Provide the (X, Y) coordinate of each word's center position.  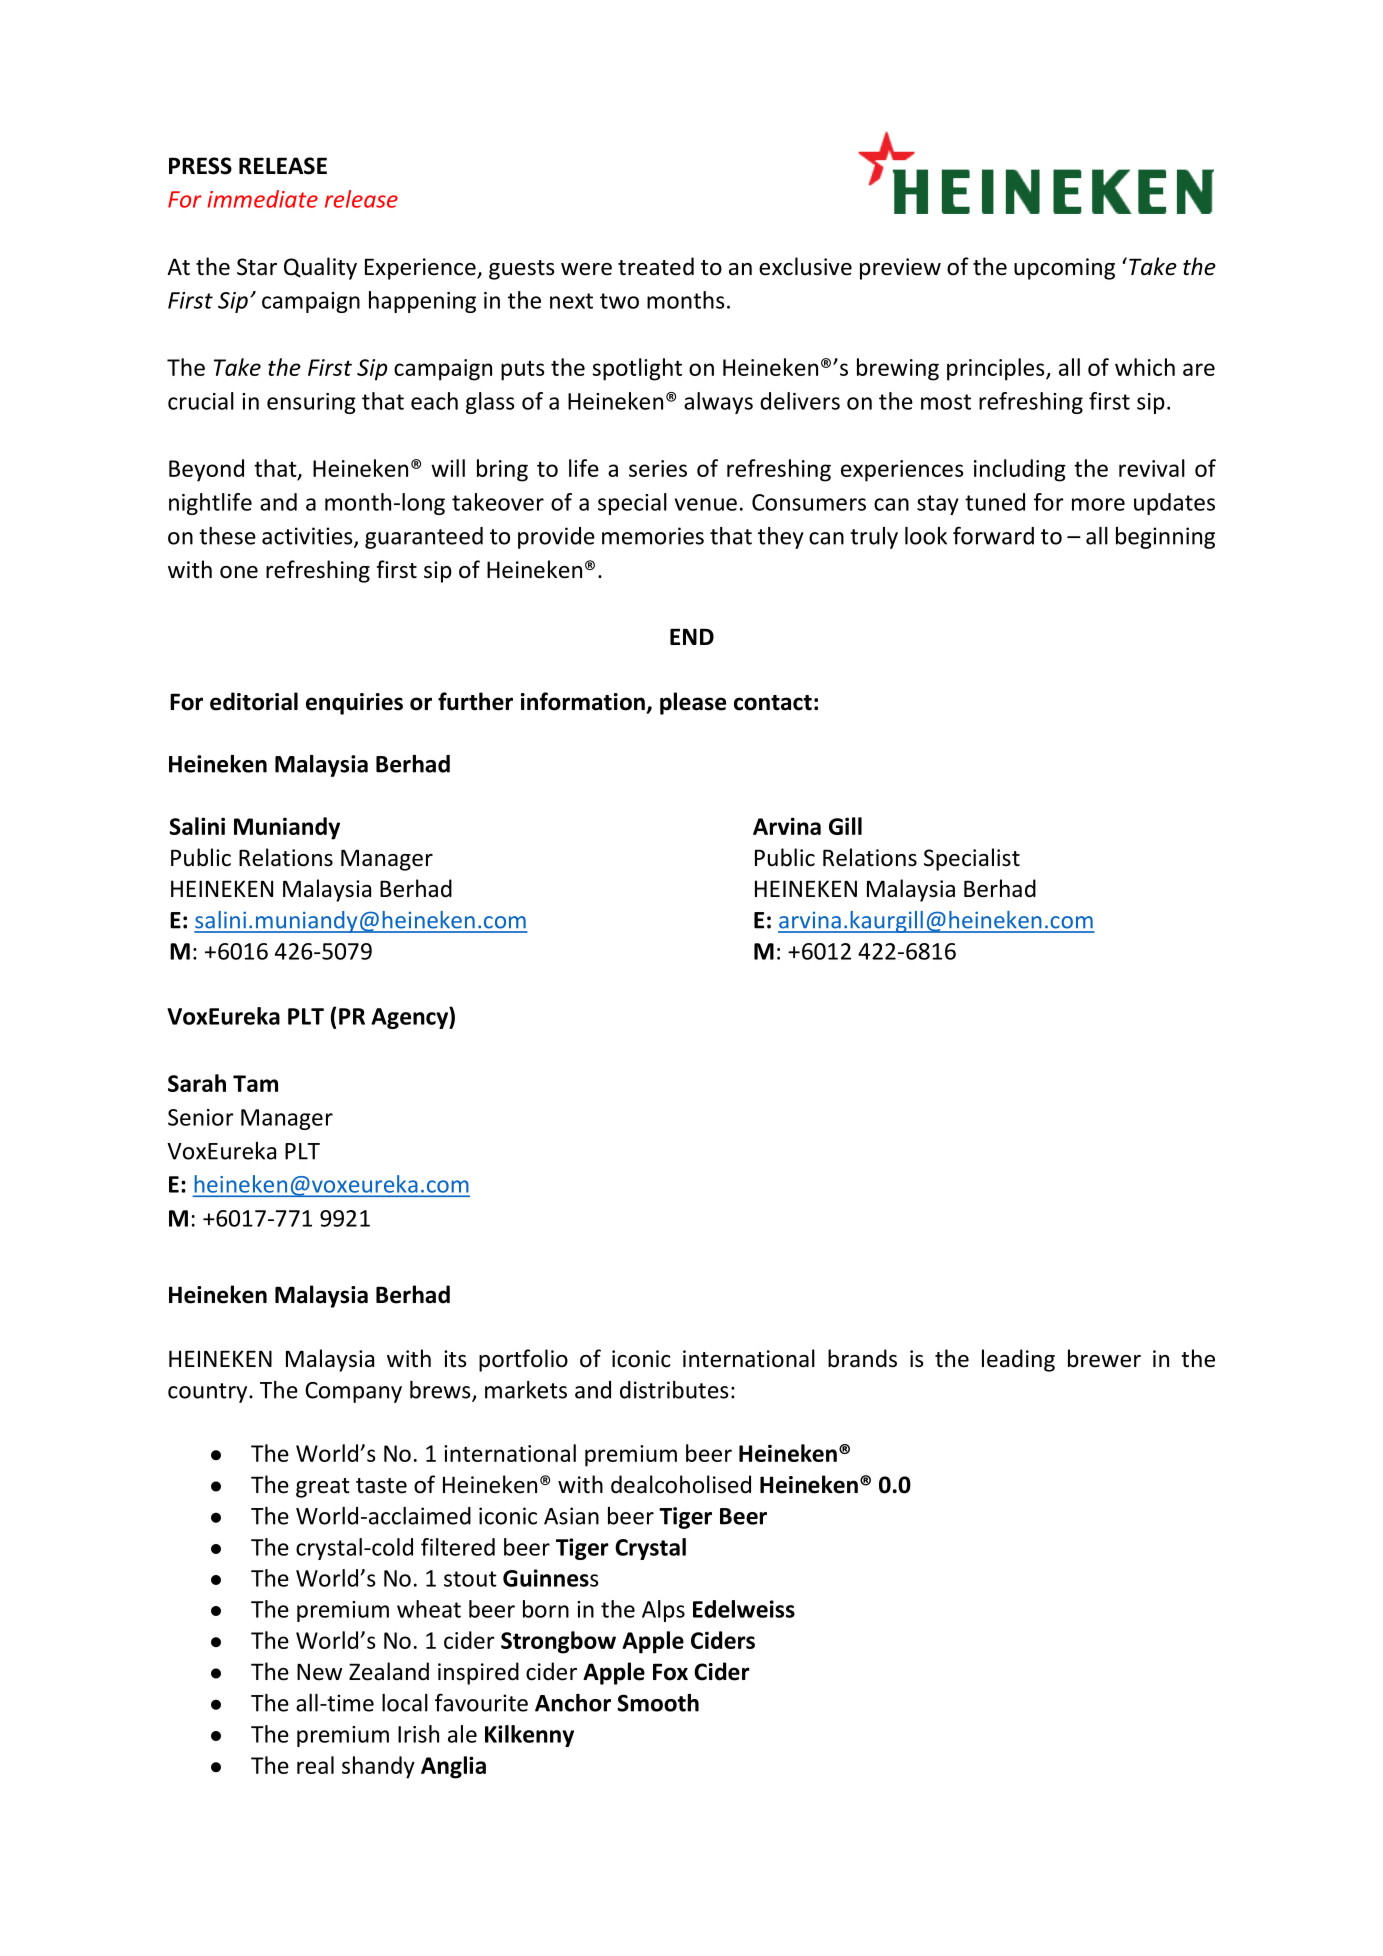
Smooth (658, 1703)
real (315, 1765)
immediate (262, 199)
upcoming (1064, 269)
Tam (255, 1083)
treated (656, 266)
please (693, 703)
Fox (670, 1672)
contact (773, 703)
